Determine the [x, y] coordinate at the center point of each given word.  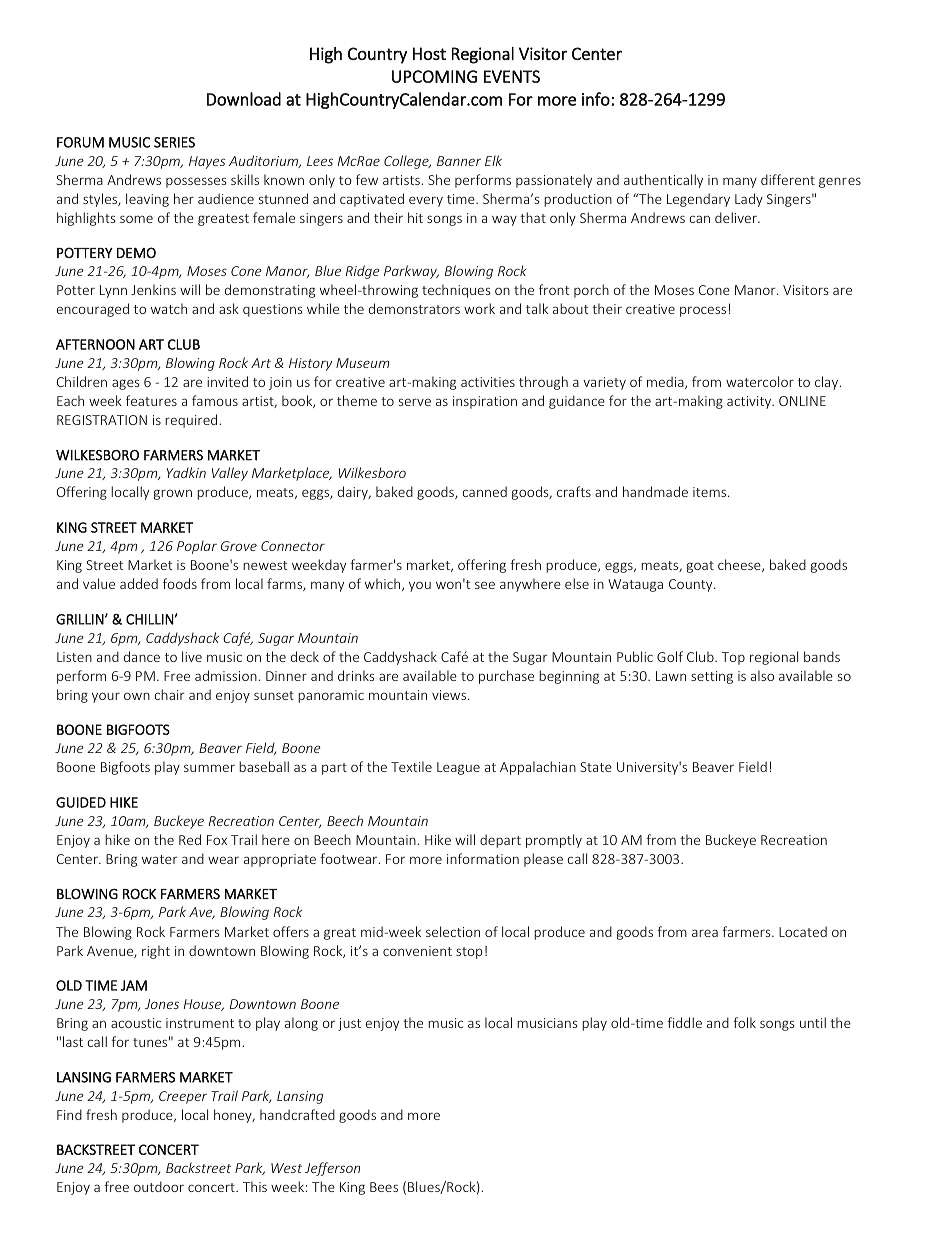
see [485, 585]
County [692, 585]
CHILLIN [150, 619]
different [788, 179]
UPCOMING [434, 76]
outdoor [159, 1186]
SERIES [174, 142]
